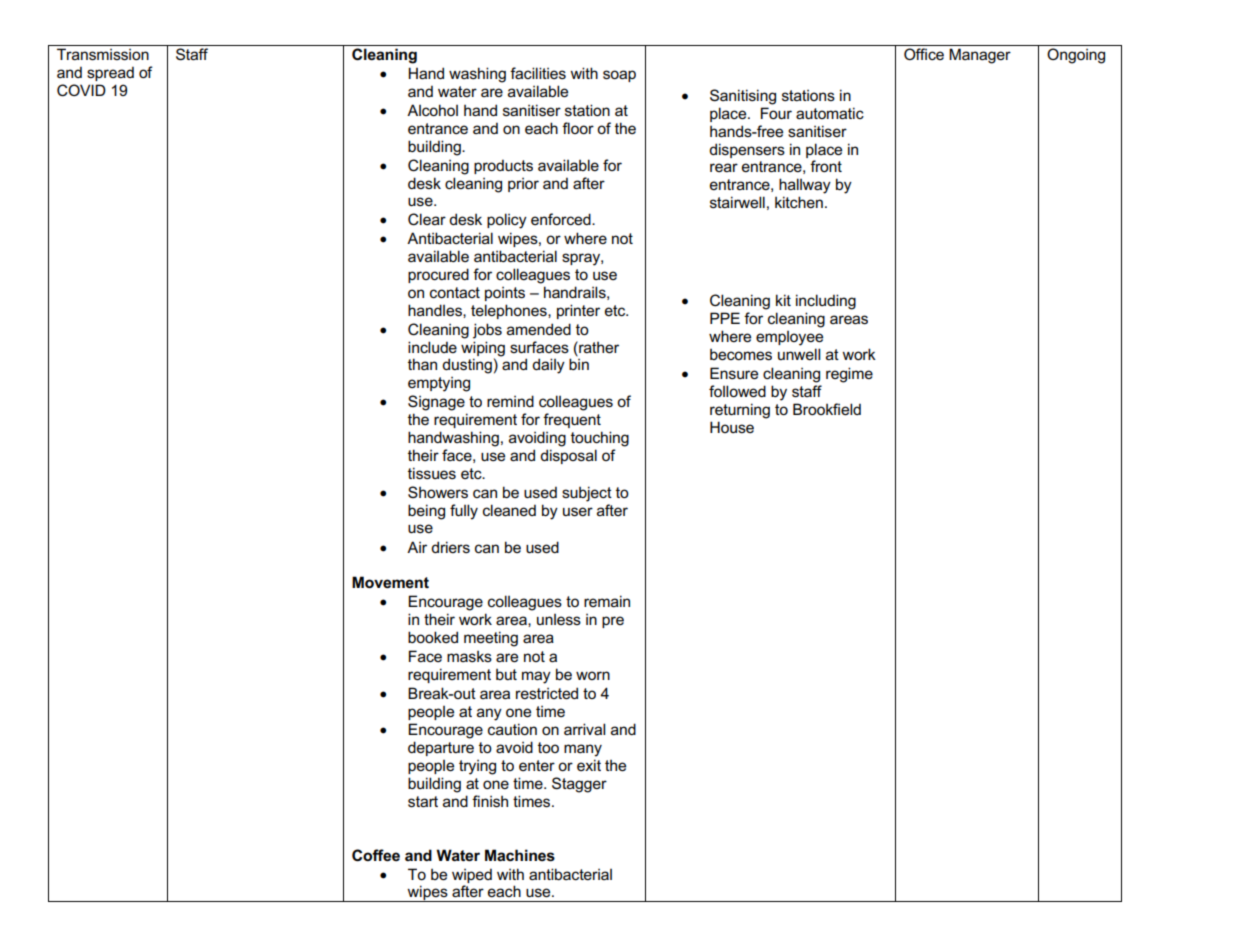 This screenshot has height=952, width=1233. What do you see at coordinates (619, 76) in the screenshot?
I see `soap` at bounding box center [619, 76].
